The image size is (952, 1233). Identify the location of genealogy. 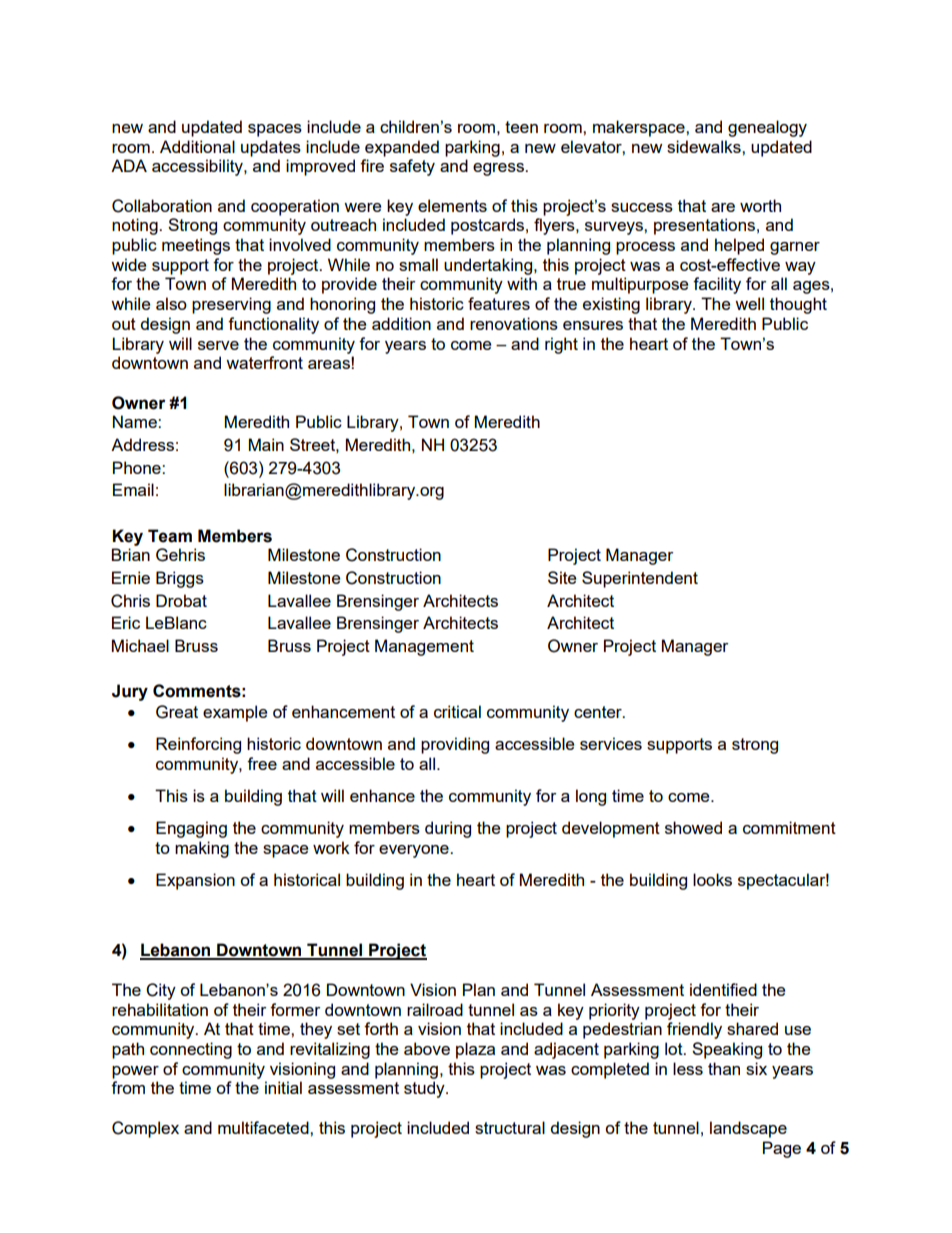
(767, 128).
